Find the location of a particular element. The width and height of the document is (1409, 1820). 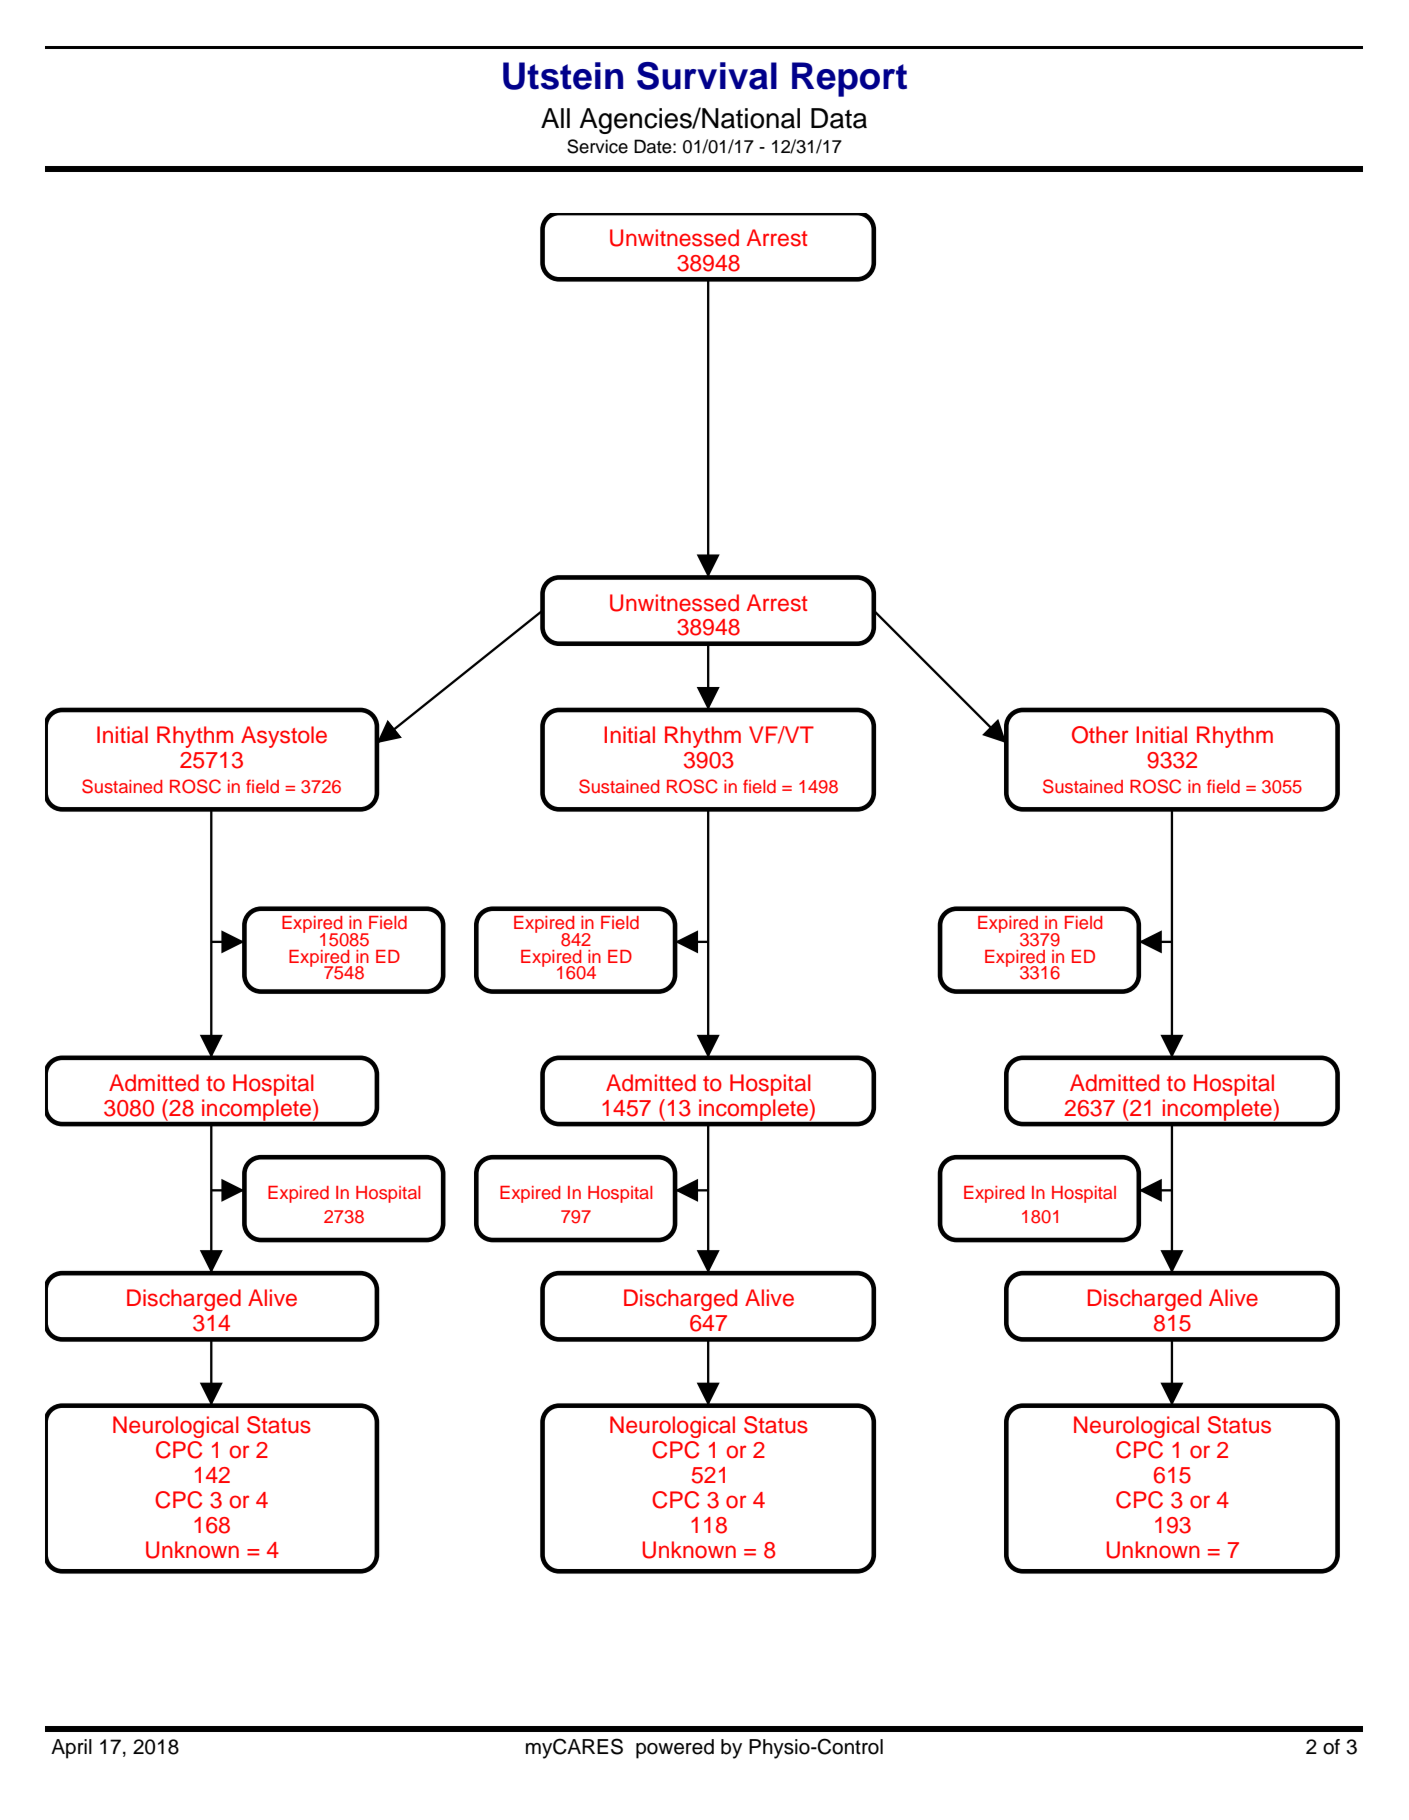

Asystole is located at coordinates (284, 737).
